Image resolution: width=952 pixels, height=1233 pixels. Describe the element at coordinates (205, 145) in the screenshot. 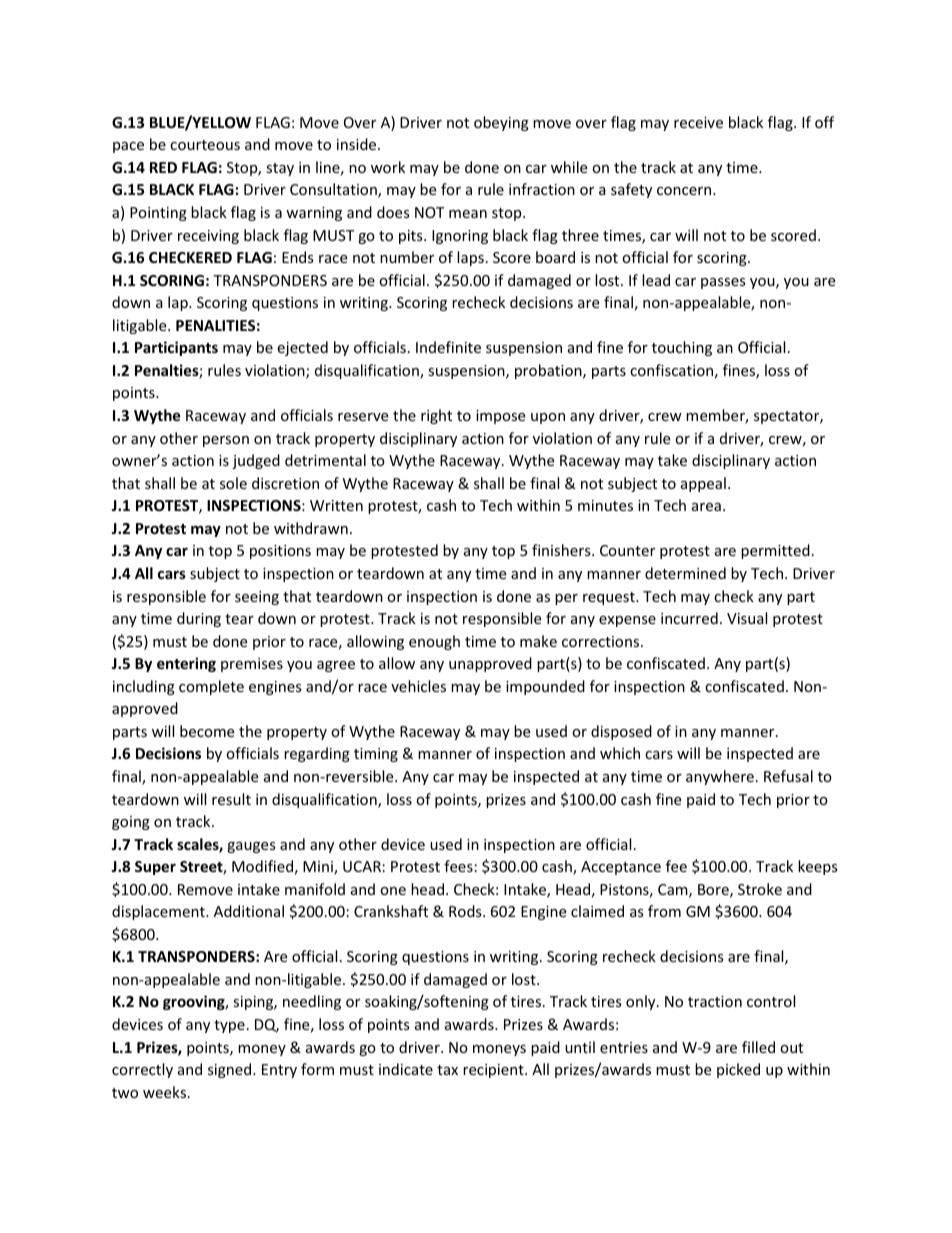

I see `courteous` at that location.
